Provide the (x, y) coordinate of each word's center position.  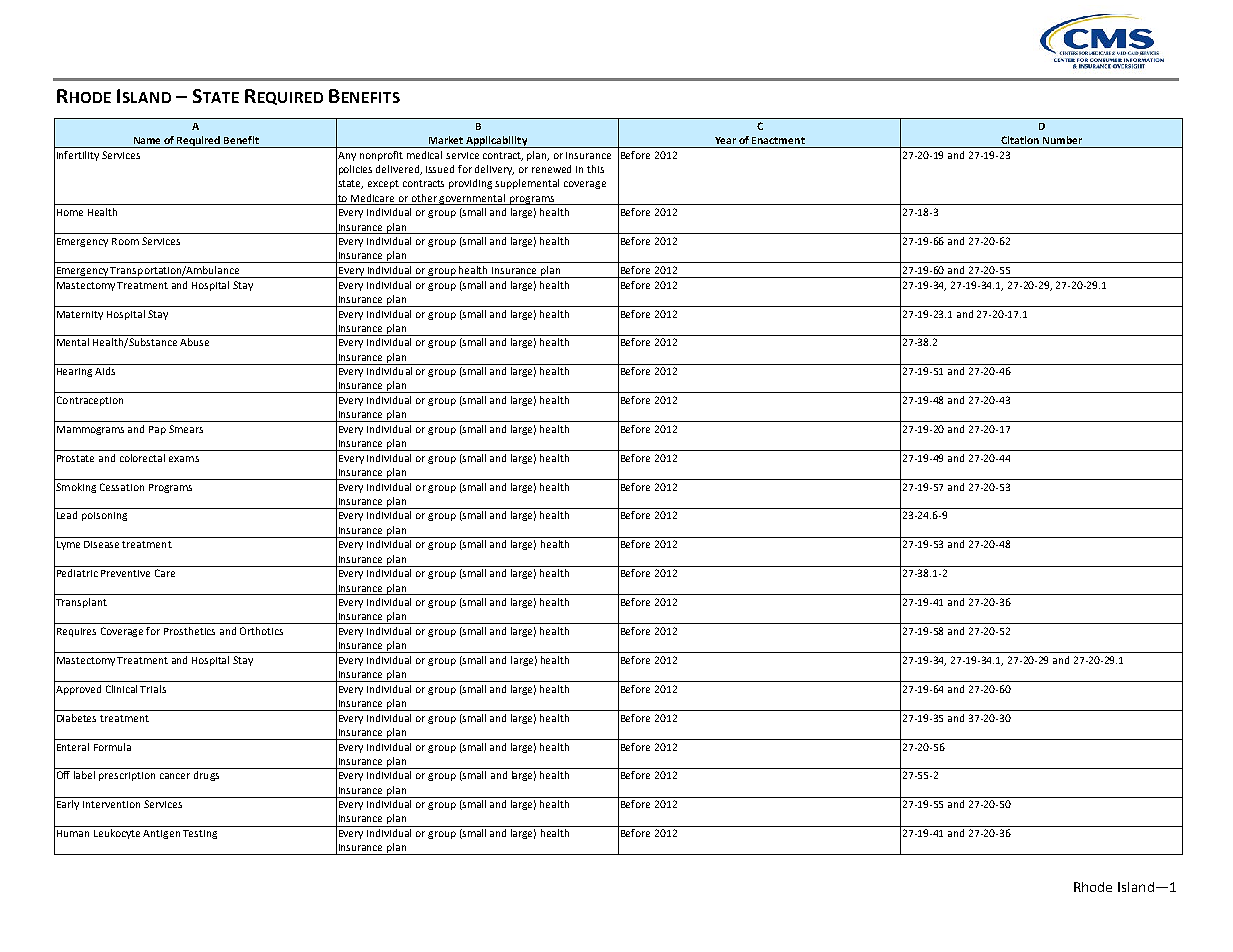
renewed (551, 169)
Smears (186, 429)
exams (184, 459)
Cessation (122, 487)
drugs (206, 776)
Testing (200, 834)
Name (147, 140)
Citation (1020, 140)
